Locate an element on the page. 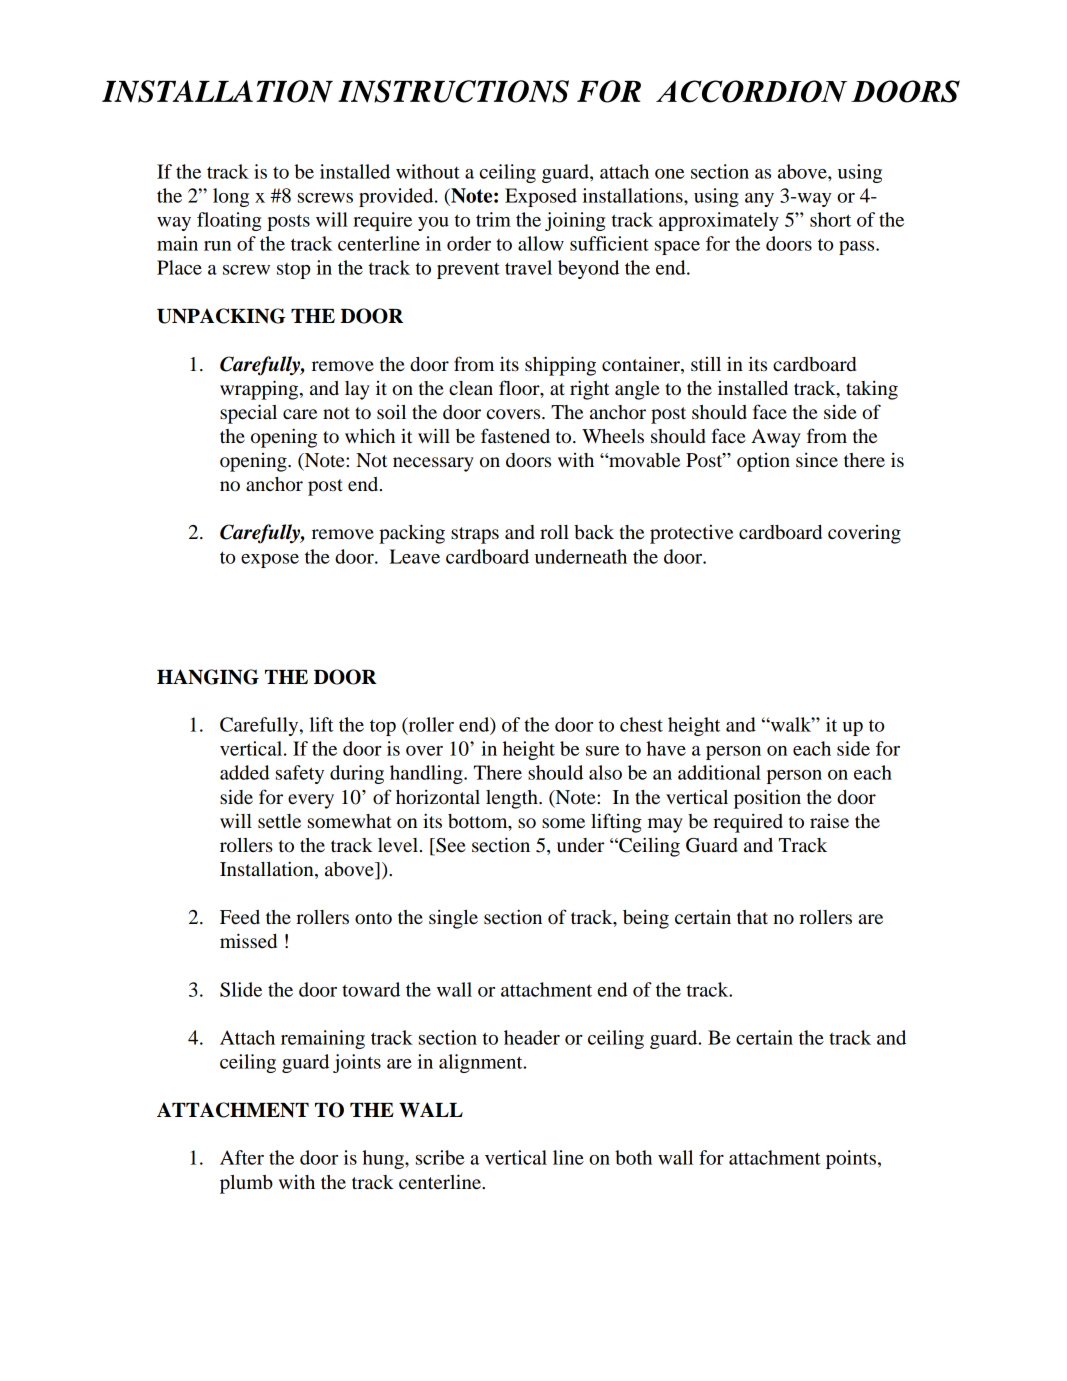 The width and height of the page is (1067, 1381). settle is located at coordinates (279, 821).
